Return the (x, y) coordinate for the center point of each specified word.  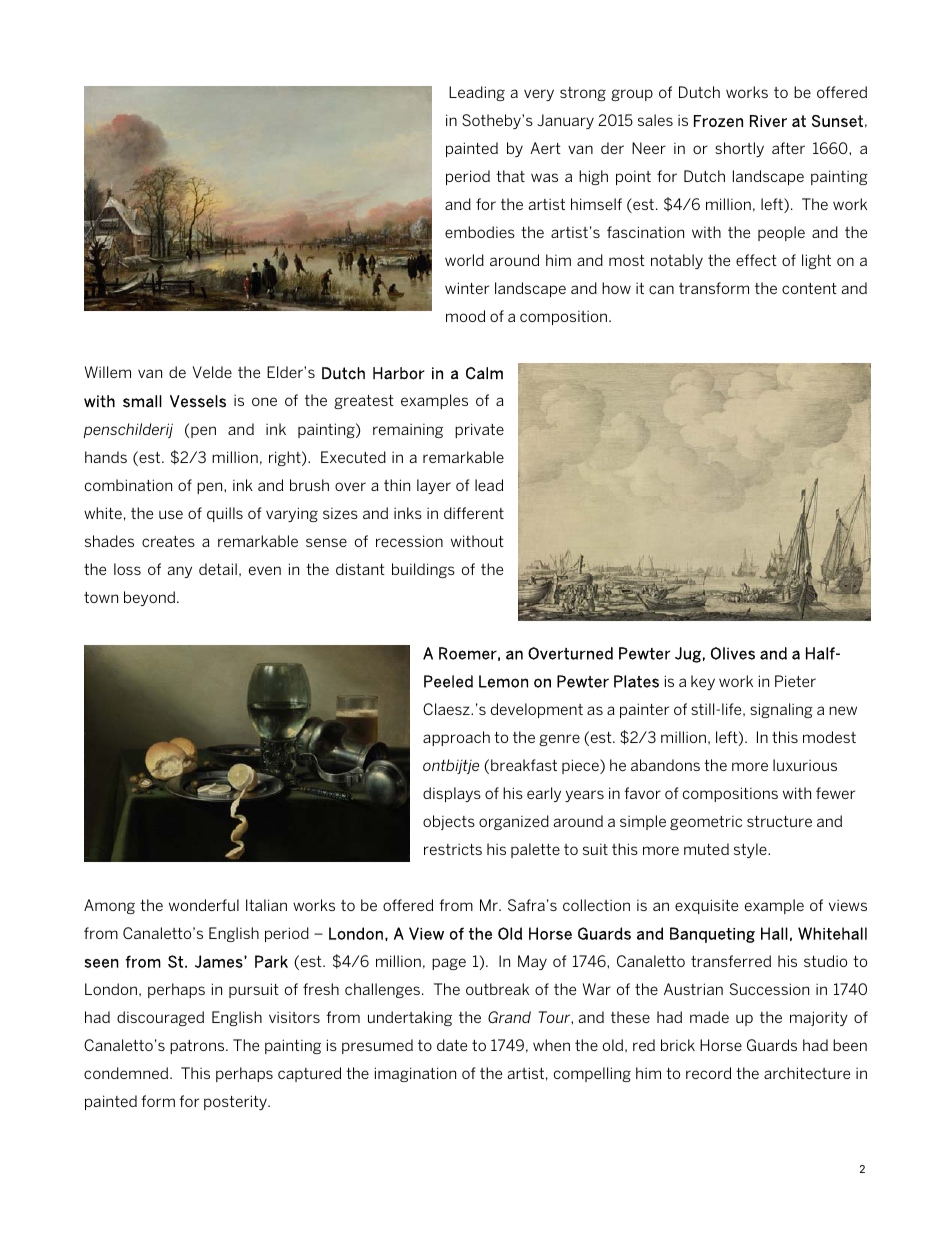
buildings (423, 570)
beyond (151, 598)
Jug (688, 655)
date (452, 1045)
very (539, 95)
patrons (198, 1047)
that (510, 176)
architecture (807, 1073)
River (768, 121)
